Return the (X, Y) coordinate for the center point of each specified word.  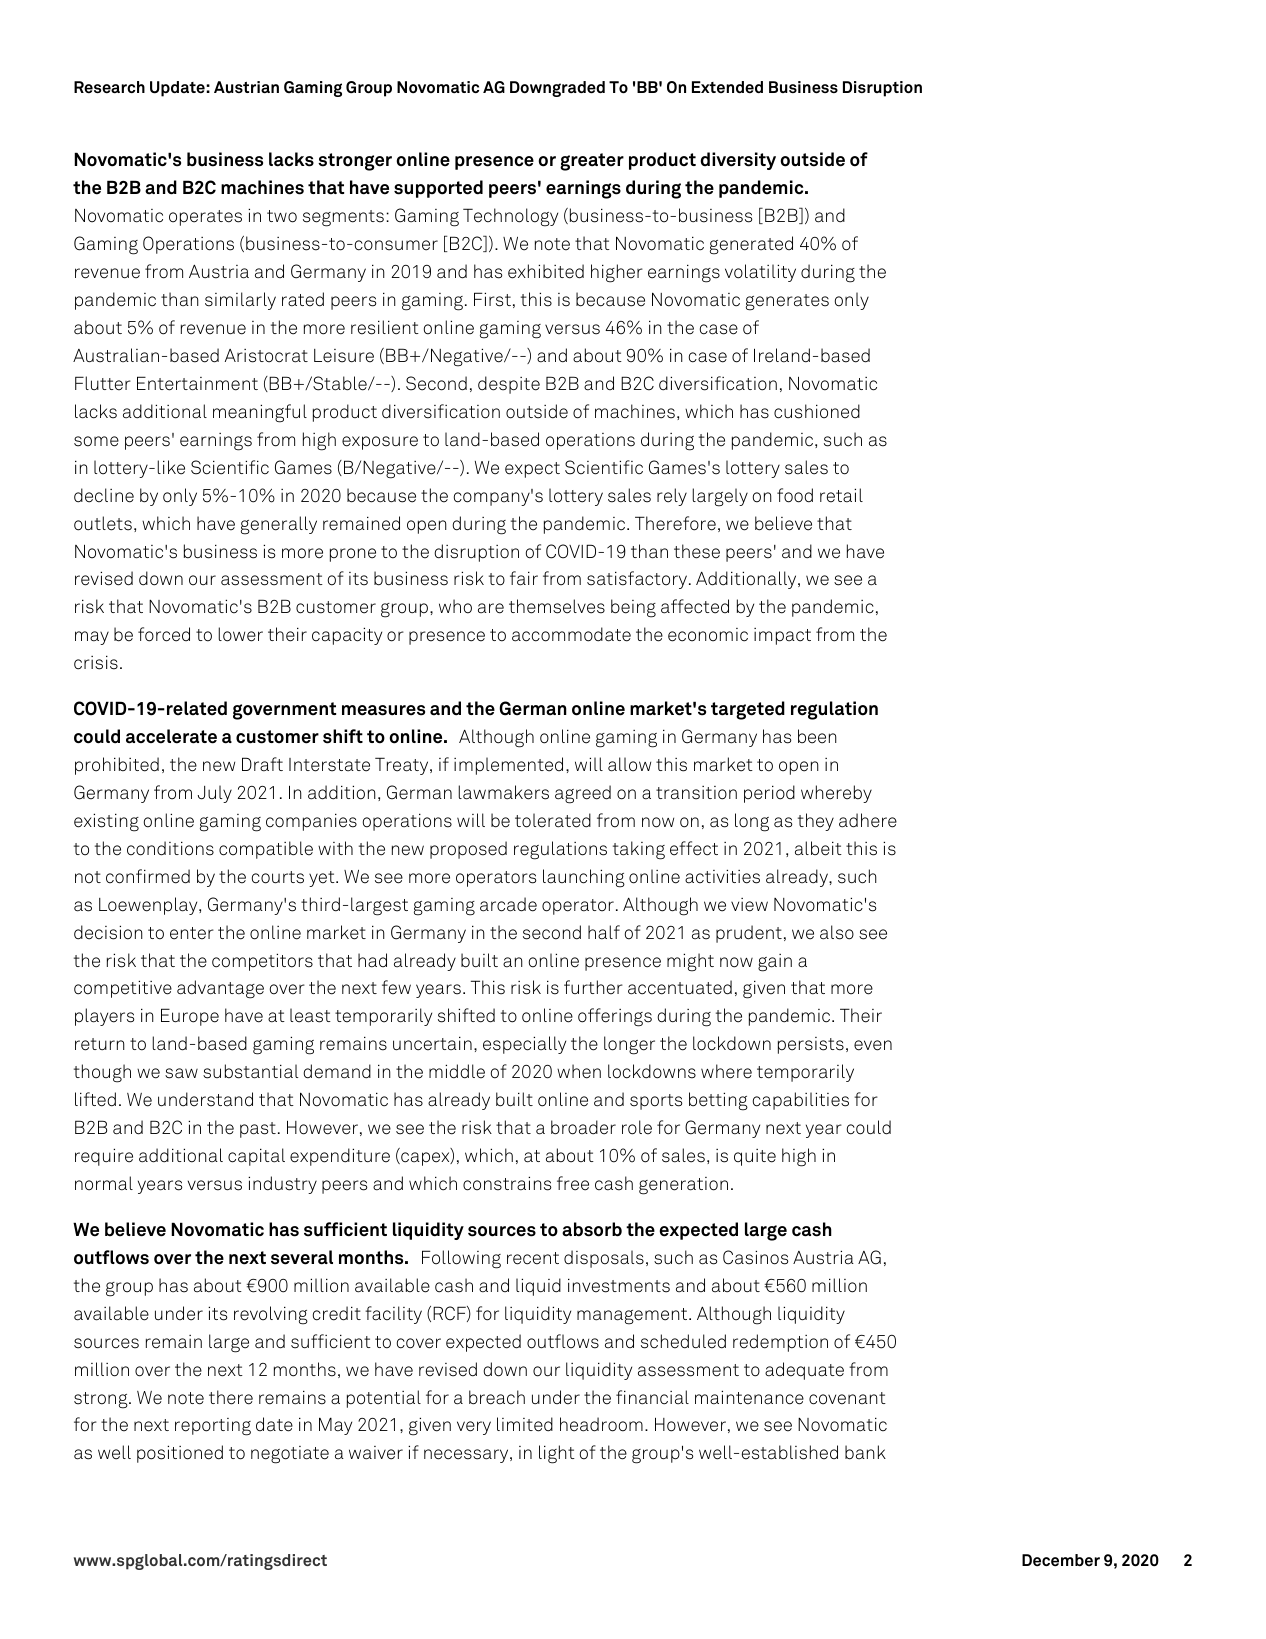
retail (841, 495)
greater (592, 162)
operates (205, 218)
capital (256, 1157)
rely (672, 497)
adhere (868, 820)
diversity (738, 161)
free (573, 1183)
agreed (583, 794)
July (215, 794)
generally (279, 525)
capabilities (801, 1101)
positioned (180, 1454)
